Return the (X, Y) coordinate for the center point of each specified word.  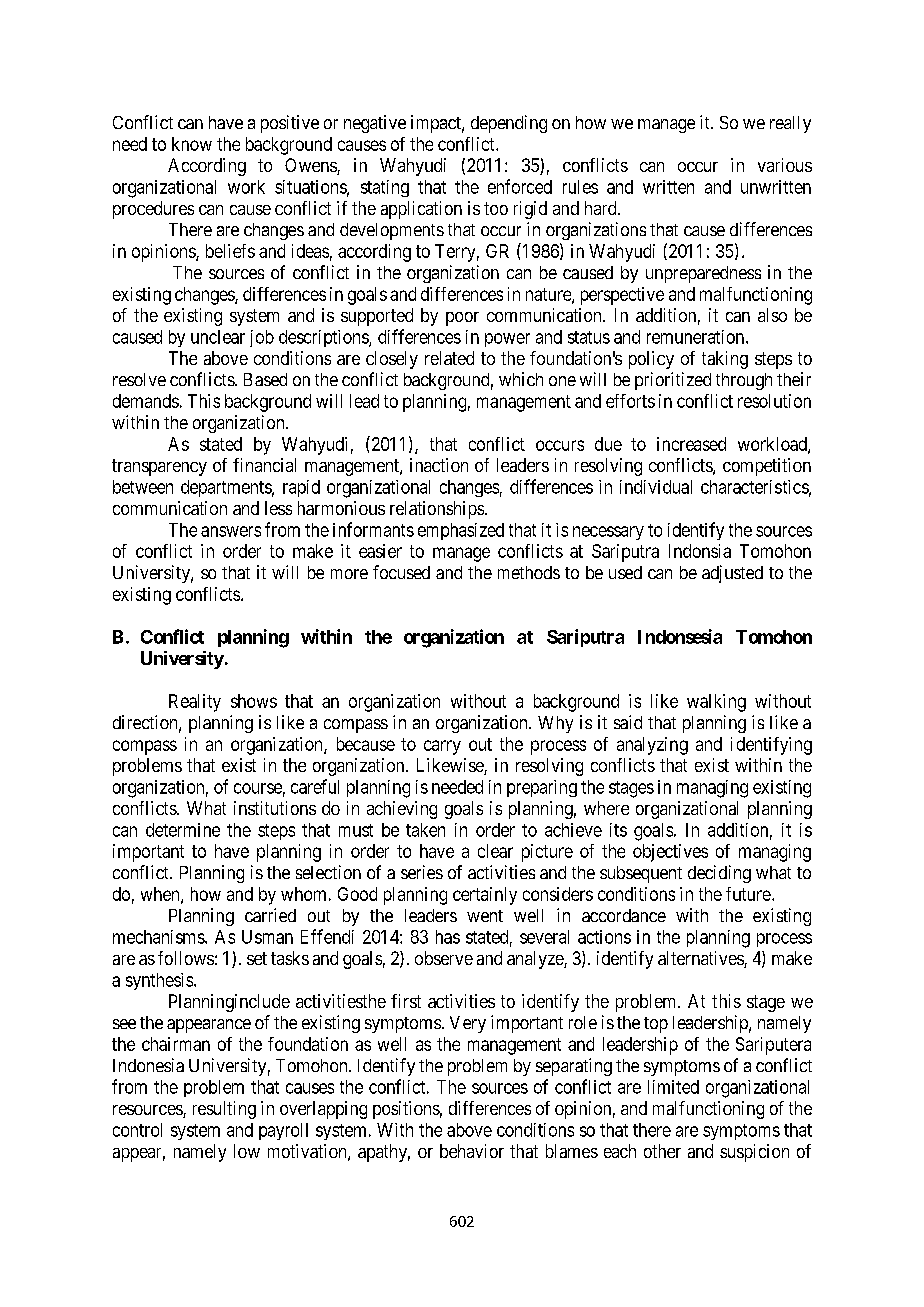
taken (425, 830)
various (785, 165)
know (192, 144)
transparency (159, 467)
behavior (472, 1151)
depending (509, 124)
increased (691, 444)
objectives (670, 853)
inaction (439, 465)
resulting (224, 1110)
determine (183, 830)
